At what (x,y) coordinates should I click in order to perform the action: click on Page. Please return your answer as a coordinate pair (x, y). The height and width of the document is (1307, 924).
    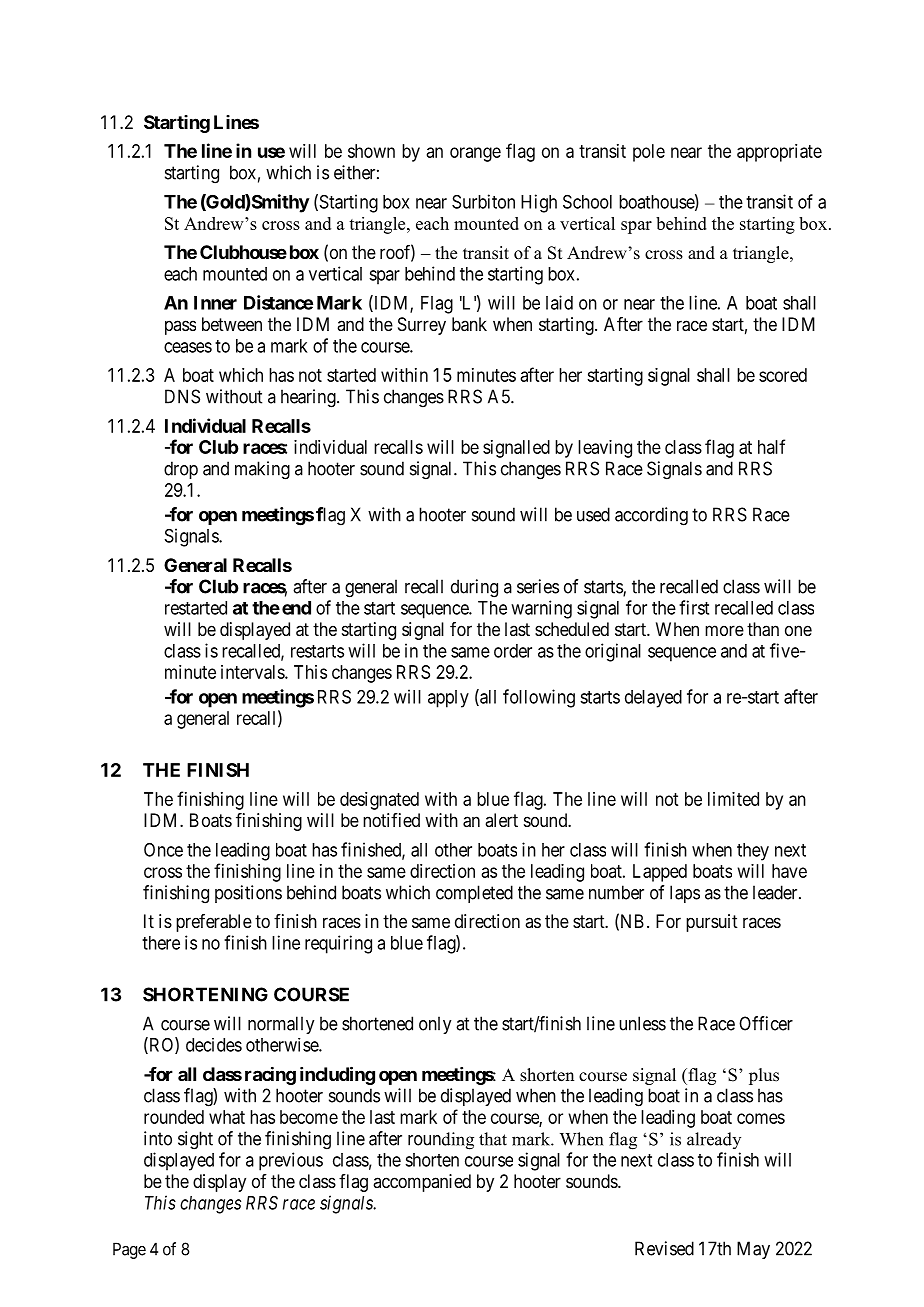
    Looking at the image, I should click on (129, 1250).
